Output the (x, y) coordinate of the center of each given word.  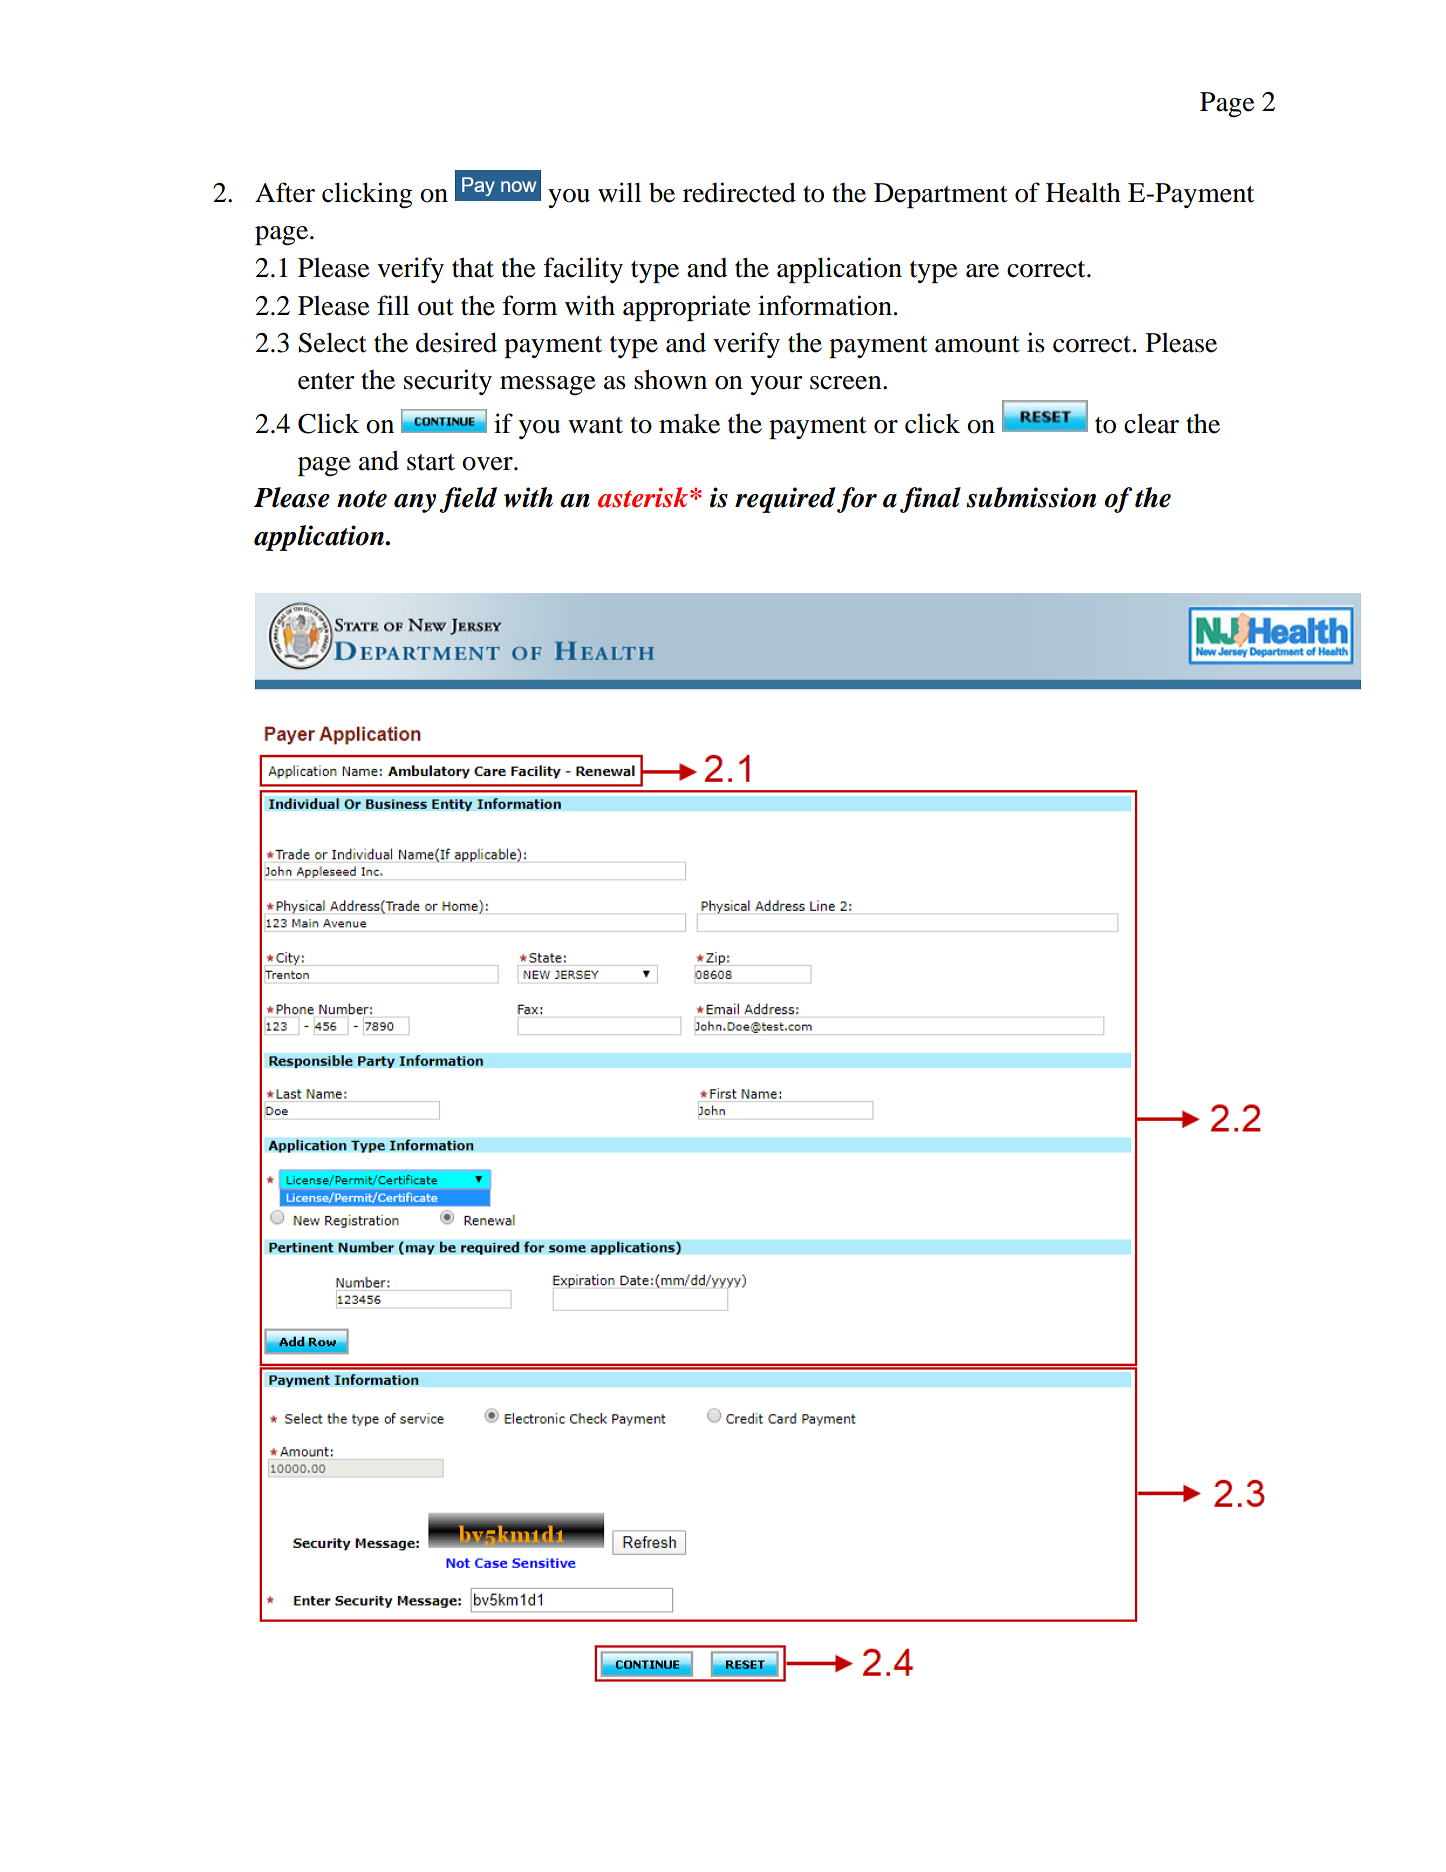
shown (670, 379)
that (473, 267)
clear (1151, 423)
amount (977, 344)
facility (583, 270)
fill (393, 305)
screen (847, 383)
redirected (739, 192)
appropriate (686, 308)
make (689, 424)
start (431, 462)
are (982, 271)
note (362, 499)
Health (1083, 192)
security (448, 382)
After (285, 192)
